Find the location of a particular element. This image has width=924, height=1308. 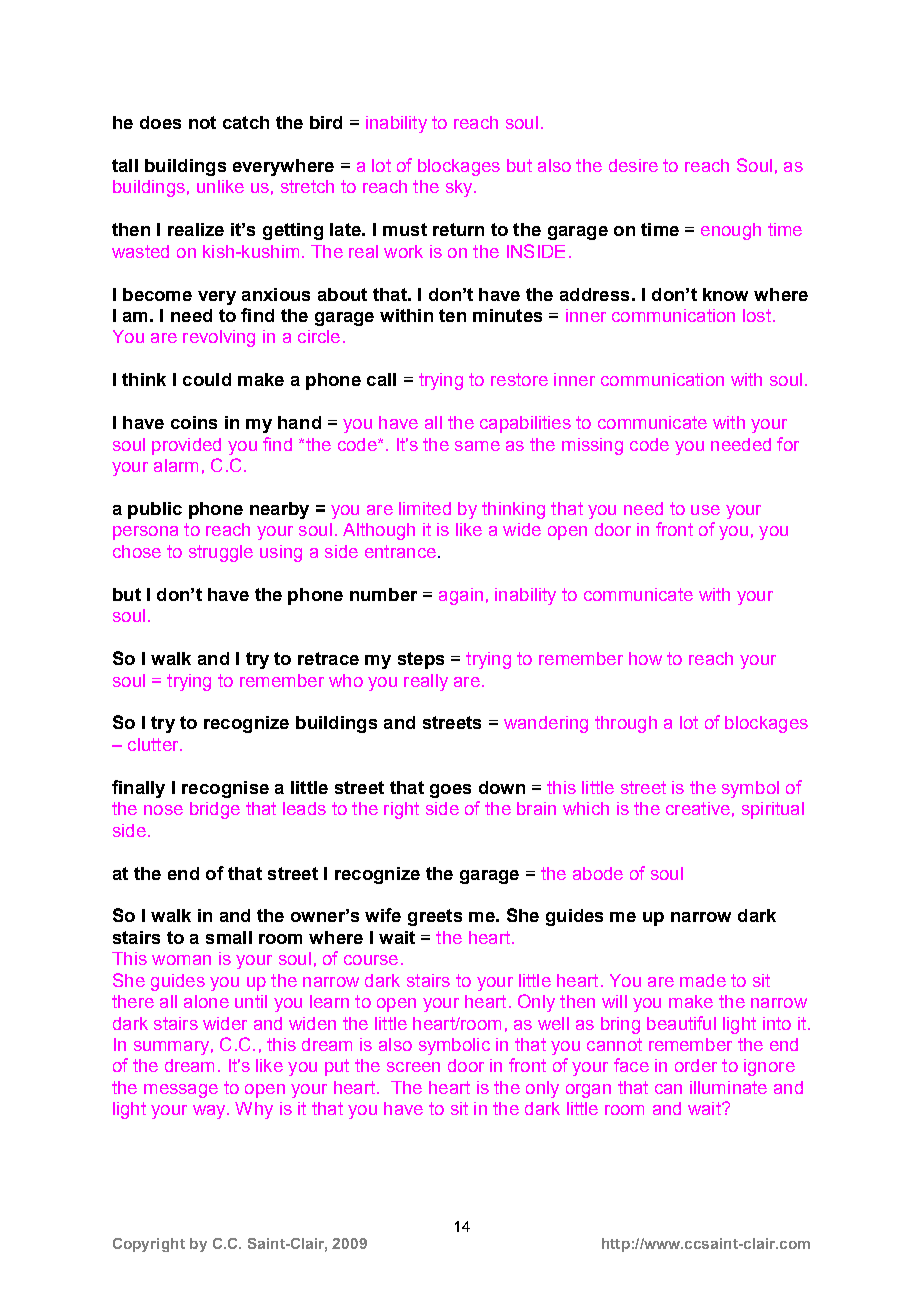

screen is located at coordinates (413, 1067).
